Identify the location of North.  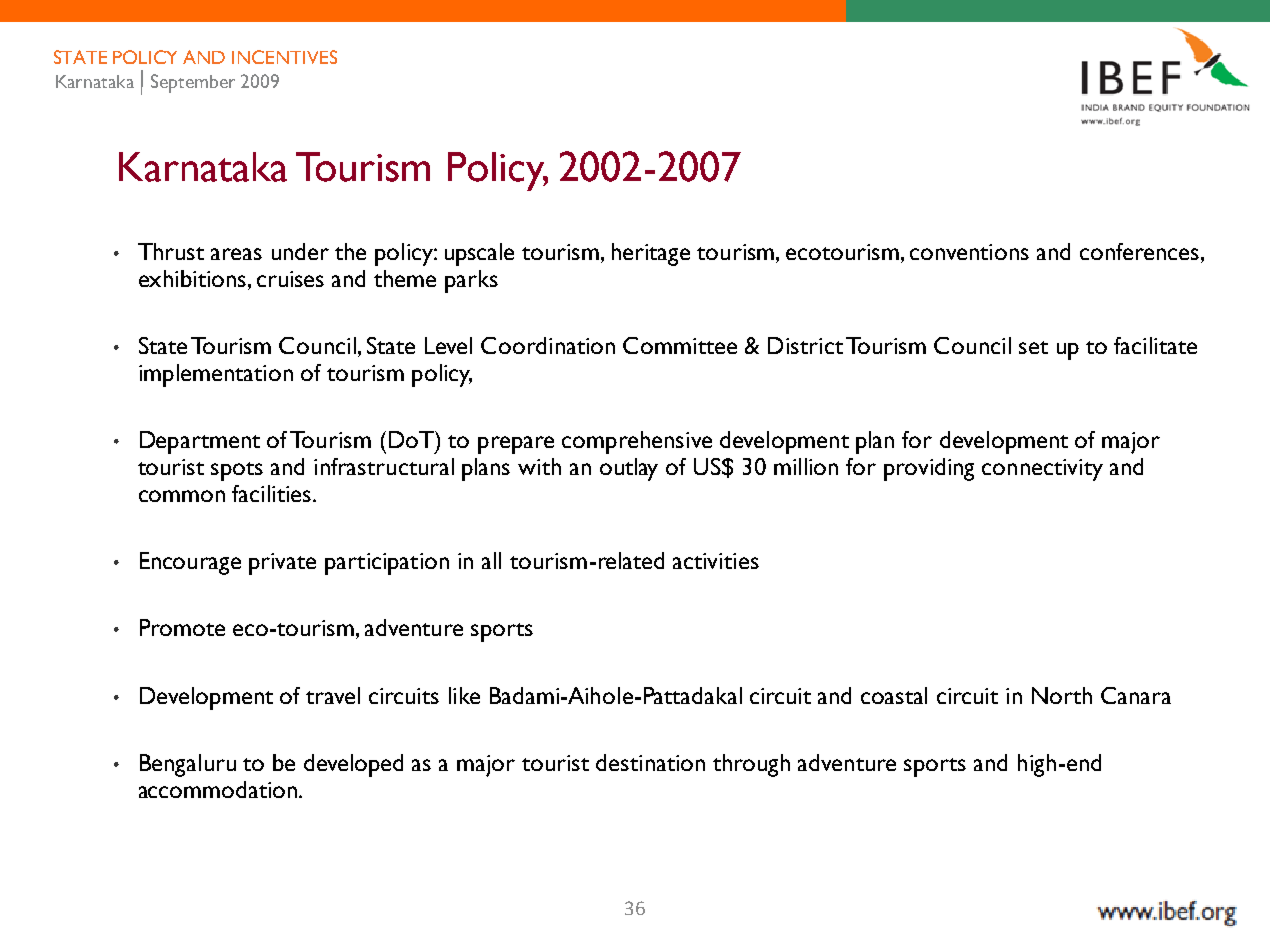
(1062, 695).
